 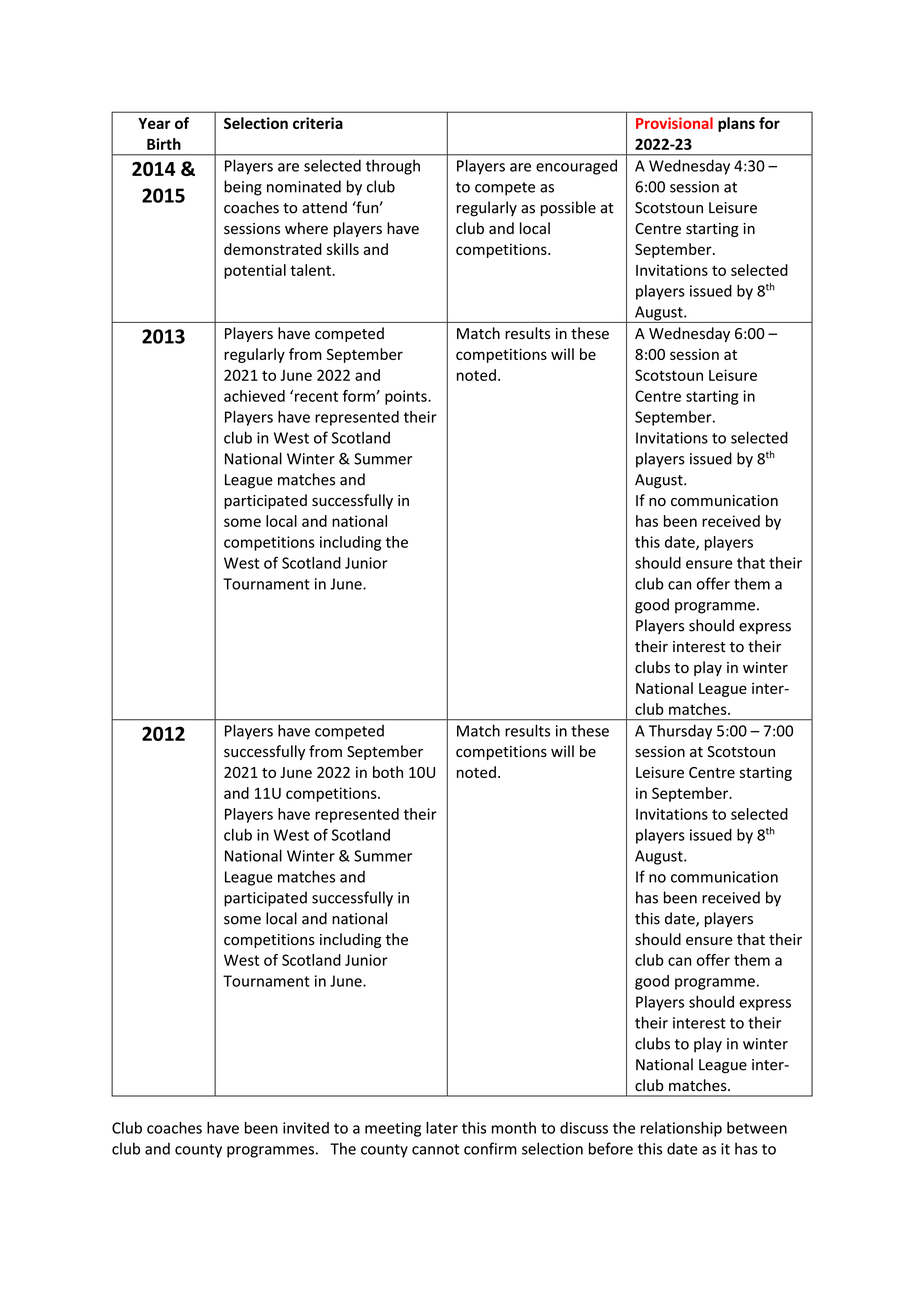 I want to click on Provisional, so click(x=674, y=123).
